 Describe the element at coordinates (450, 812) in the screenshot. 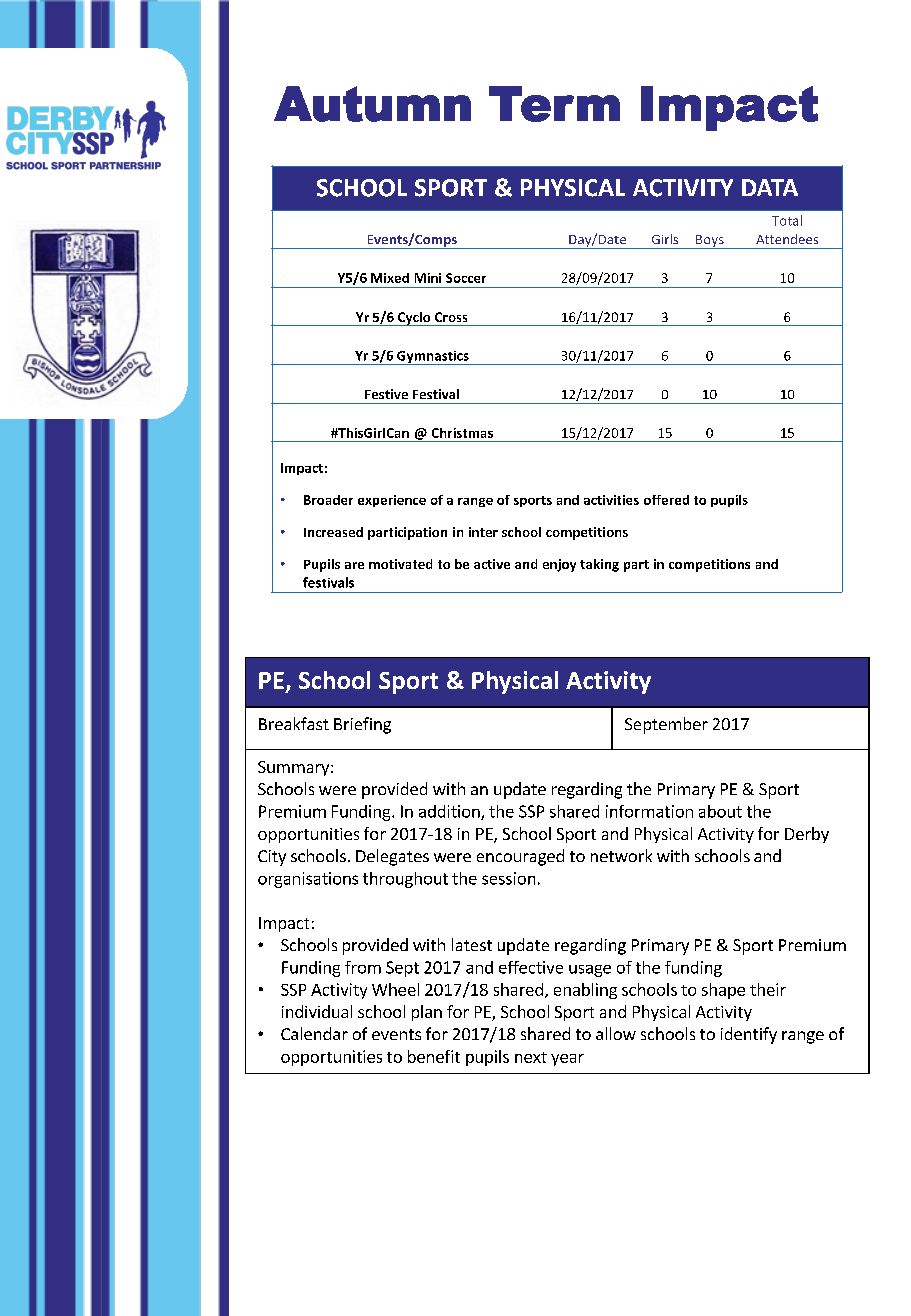

I see `addition` at that location.
